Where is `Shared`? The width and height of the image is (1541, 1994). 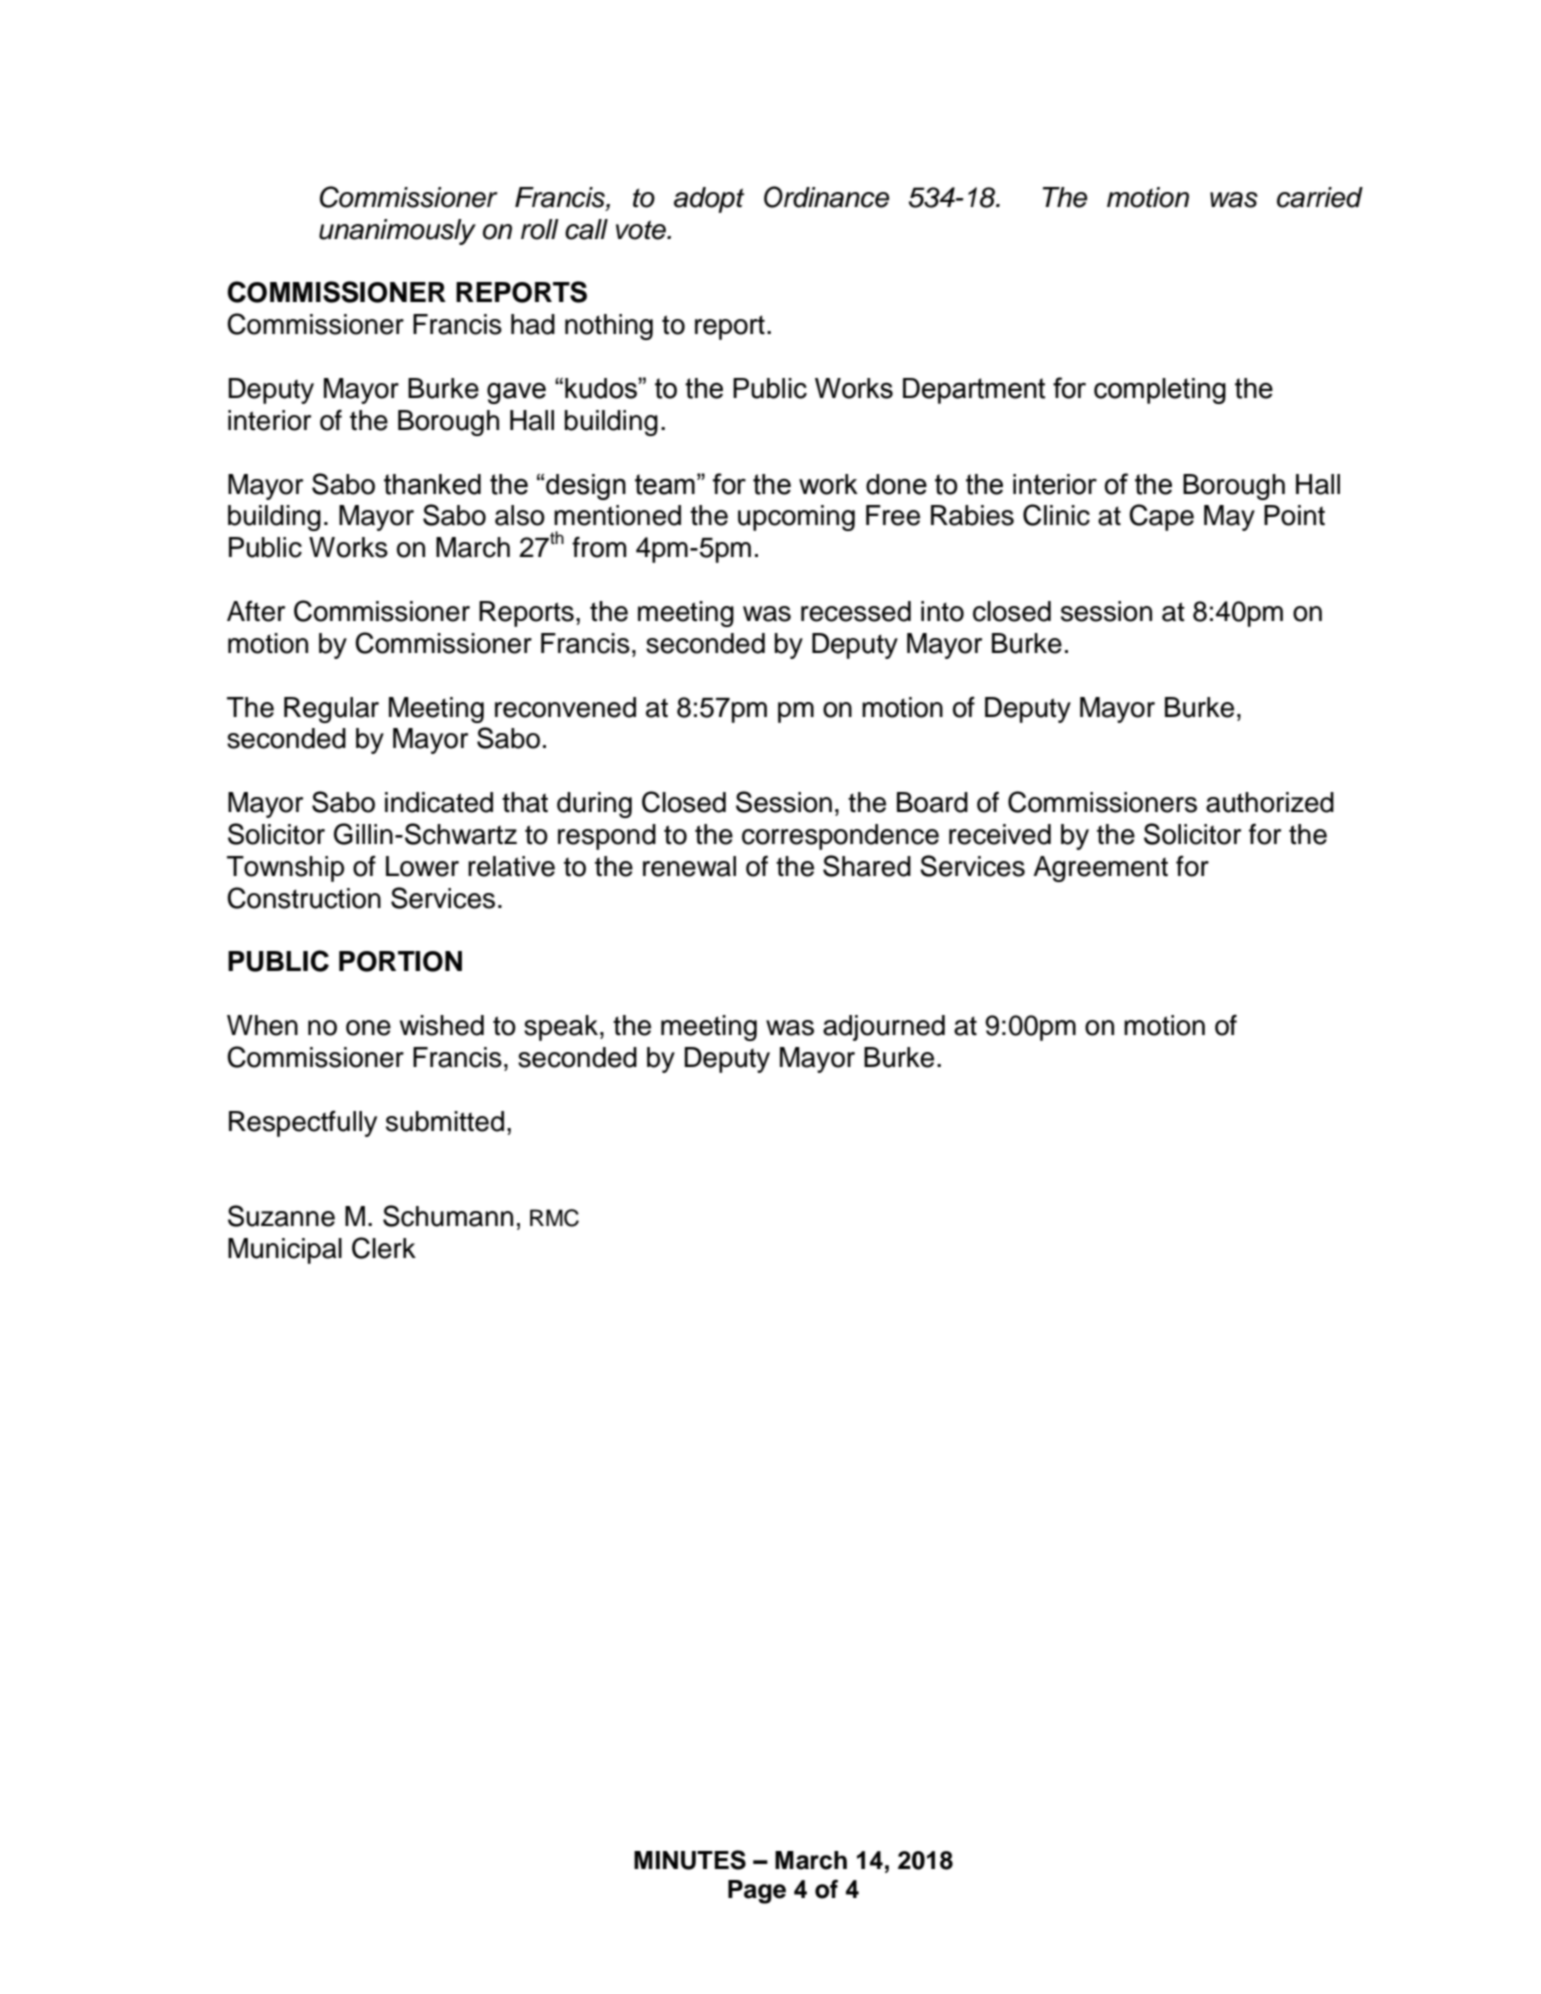
Shared is located at coordinates (867, 866).
